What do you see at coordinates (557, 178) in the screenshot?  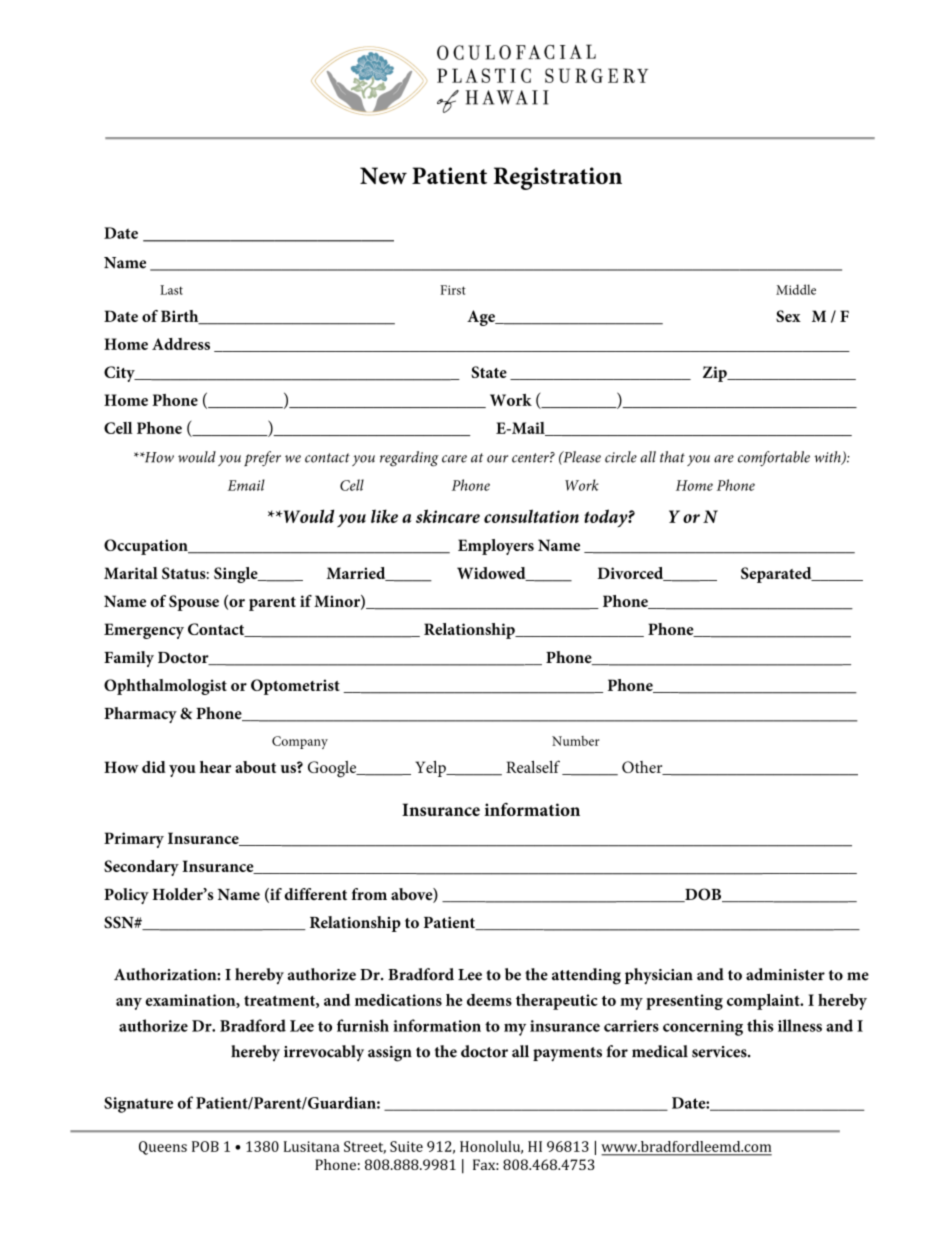 I see `Registration` at bounding box center [557, 178].
